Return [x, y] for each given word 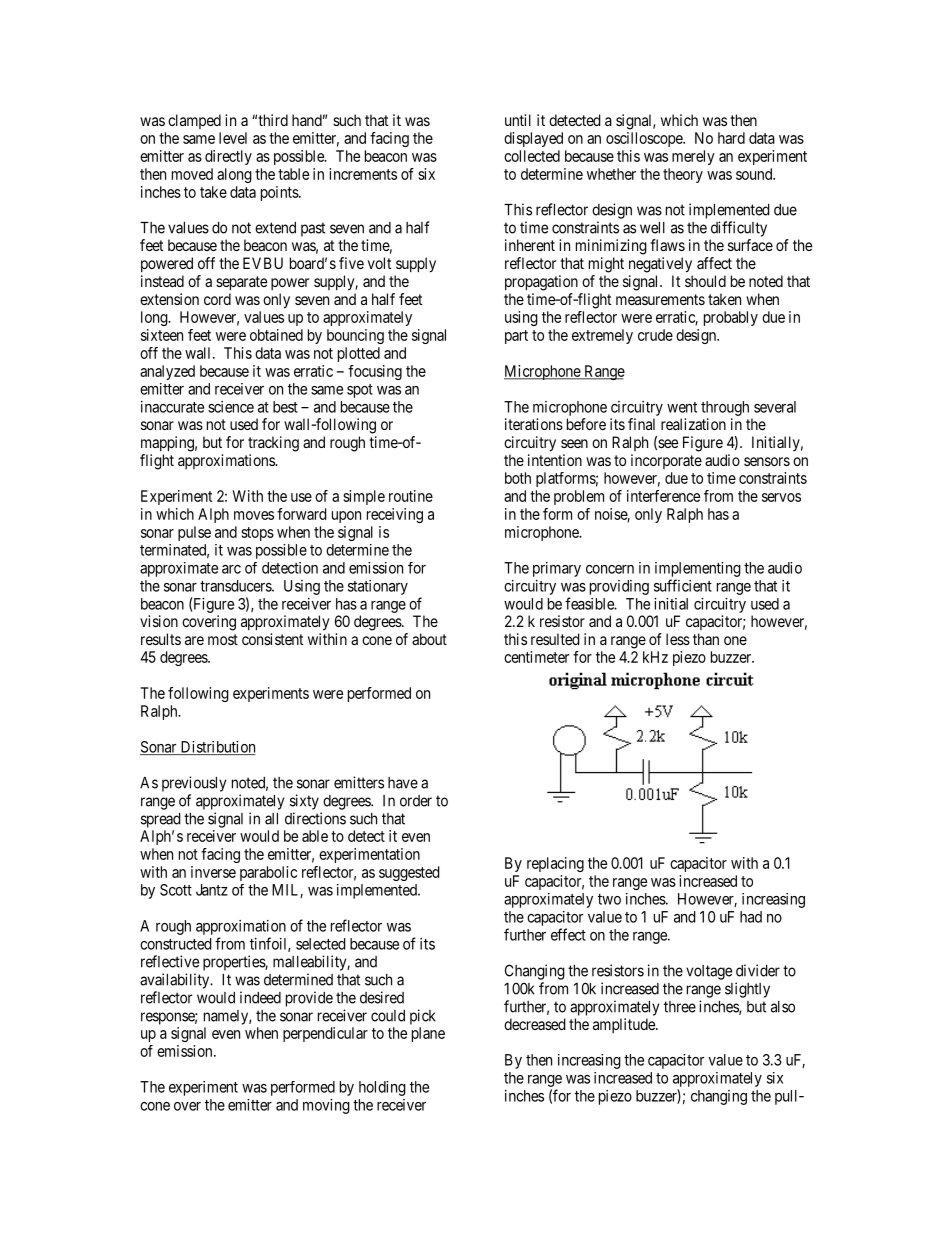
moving [326, 1106]
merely [693, 157]
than [706, 639]
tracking [273, 444]
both [518, 478]
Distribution [217, 748]
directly [228, 157]
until [518, 120]
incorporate [666, 461]
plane [428, 1034]
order [416, 801]
